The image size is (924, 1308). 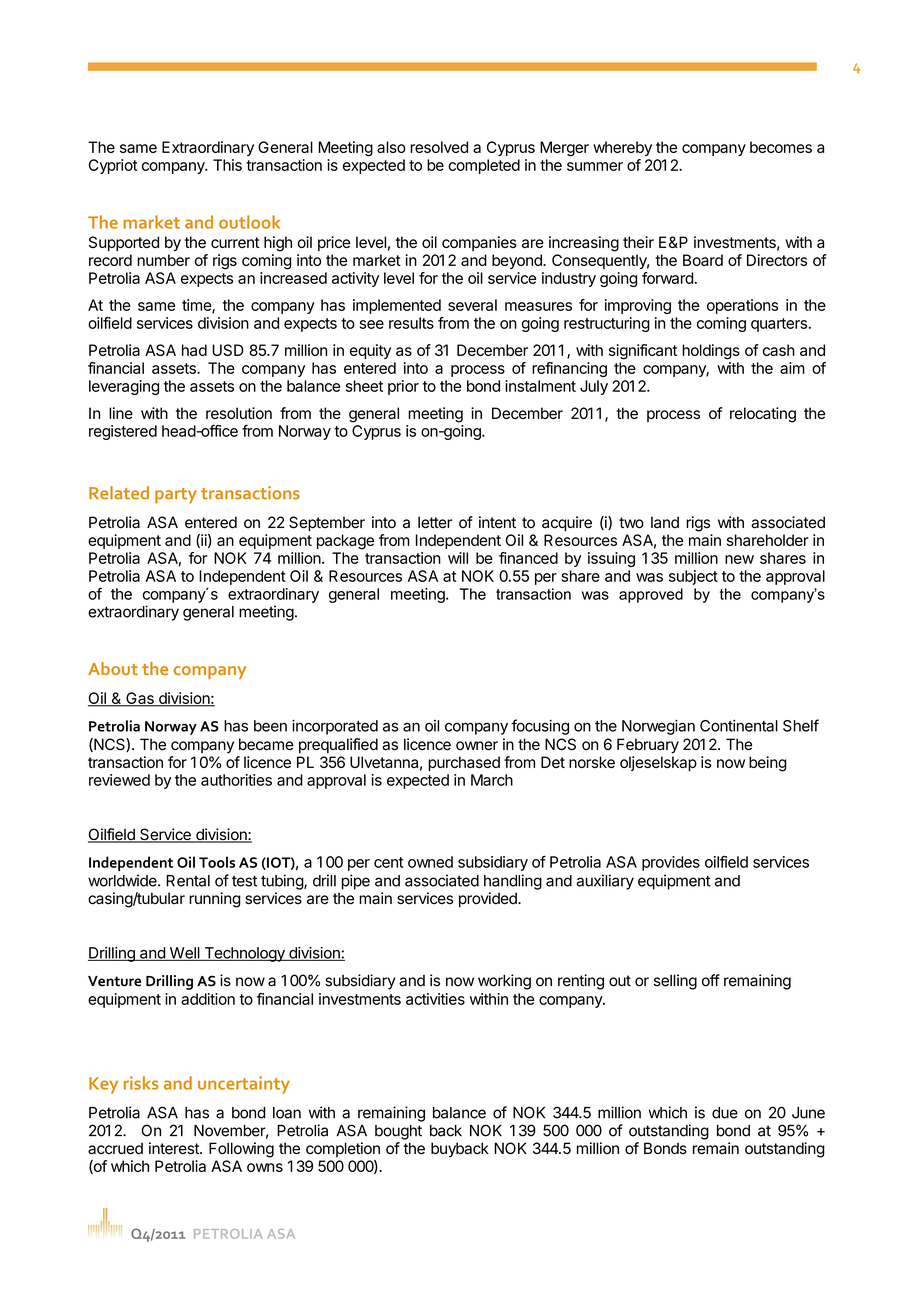 I want to click on Rental, so click(x=188, y=881).
